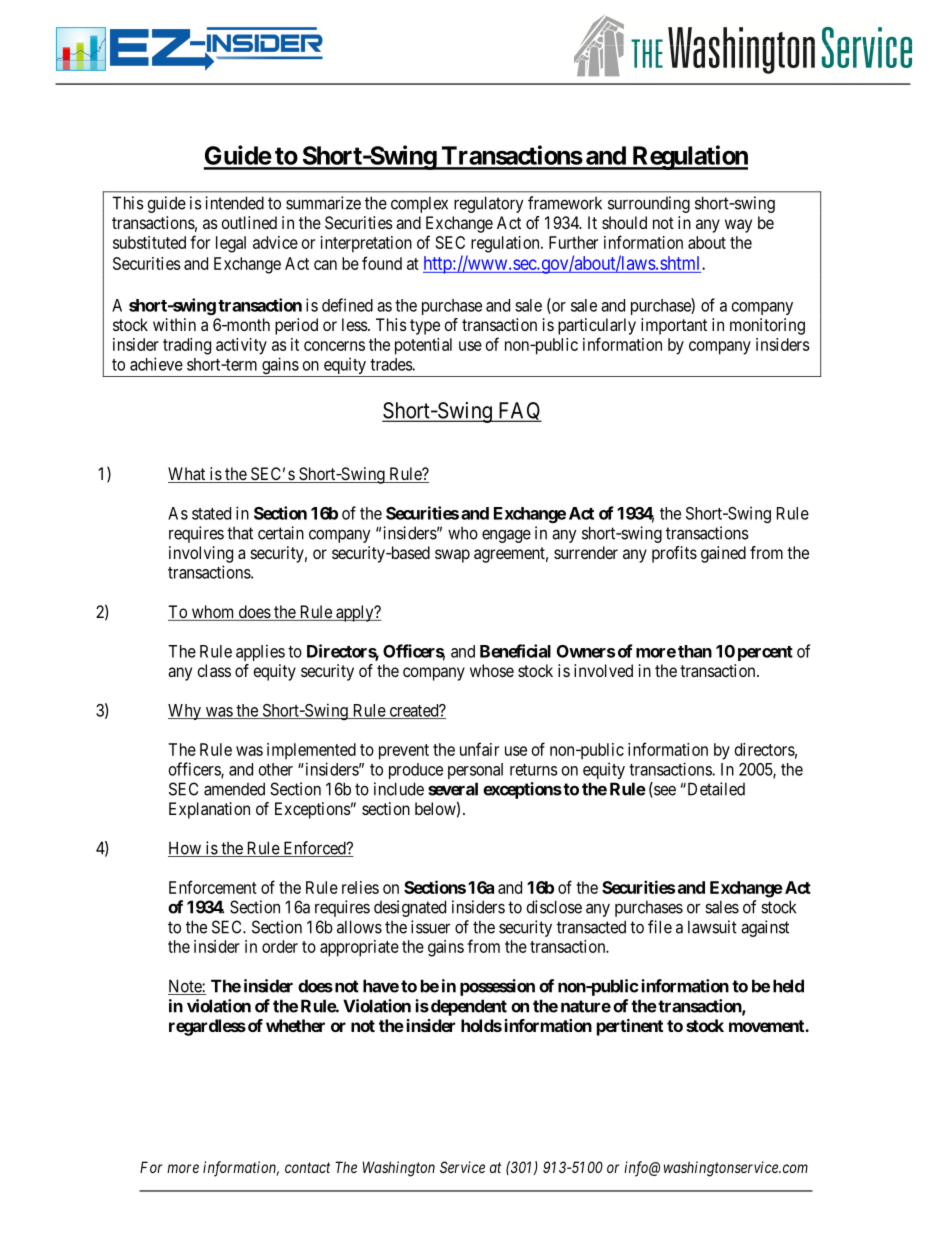 Image resolution: width=952 pixels, height=1233 pixels. Describe the element at coordinates (453, 789) in the page. I see `several` at that location.
